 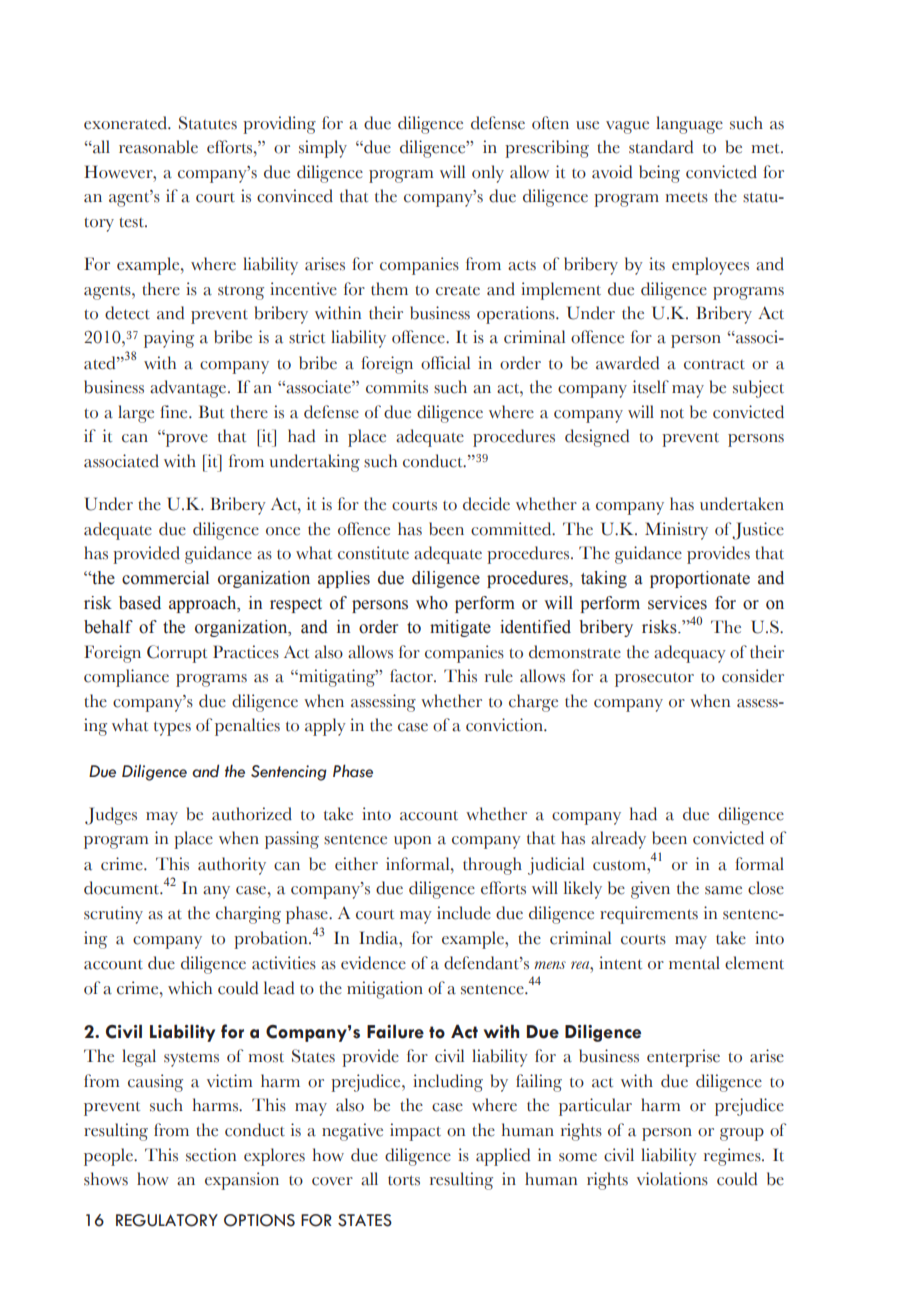 I want to click on section, so click(x=211, y=1155).
